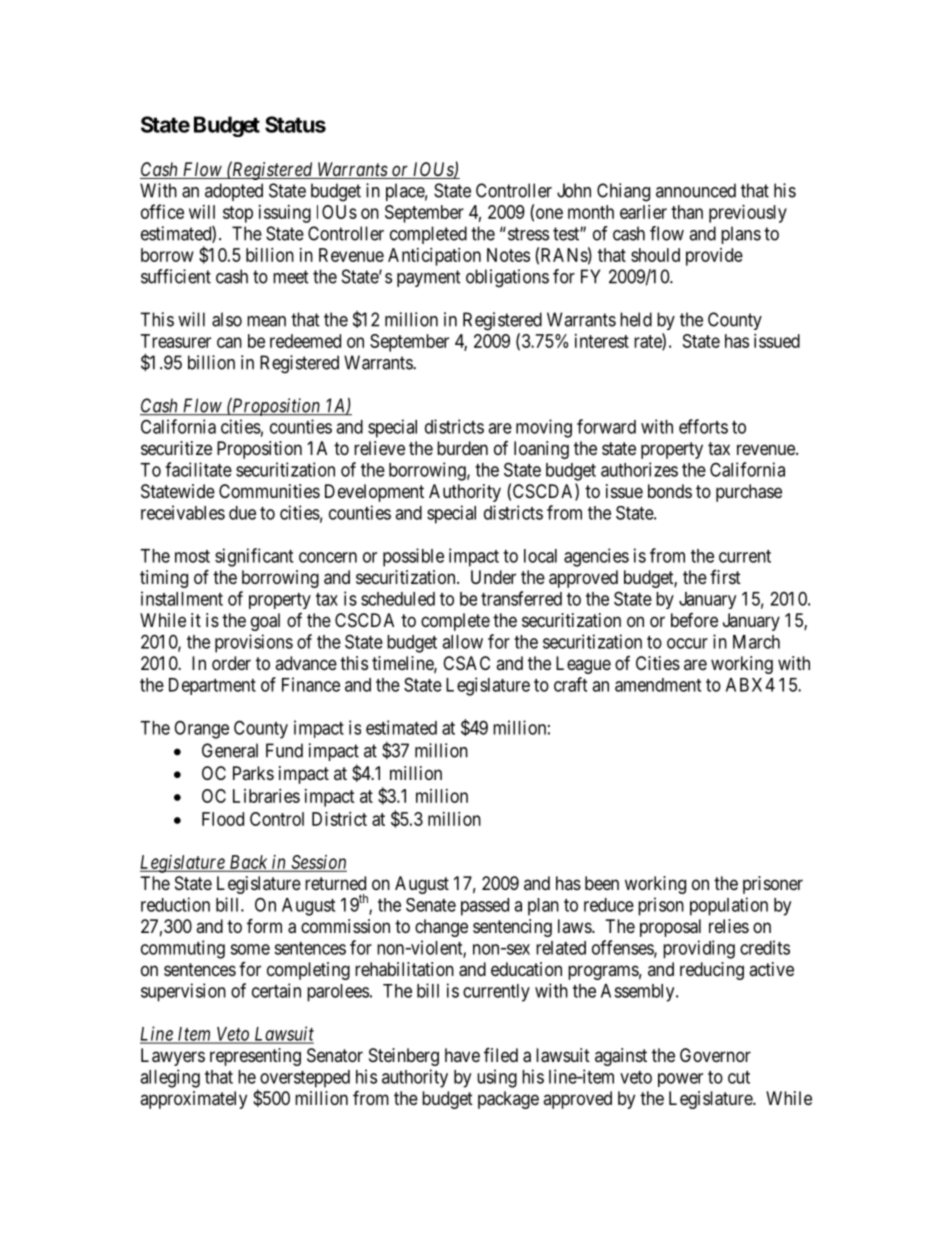 This screenshot has width=952, height=1233. Describe the element at coordinates (687, 643) in the screenshot. I see `occur` at that location.
